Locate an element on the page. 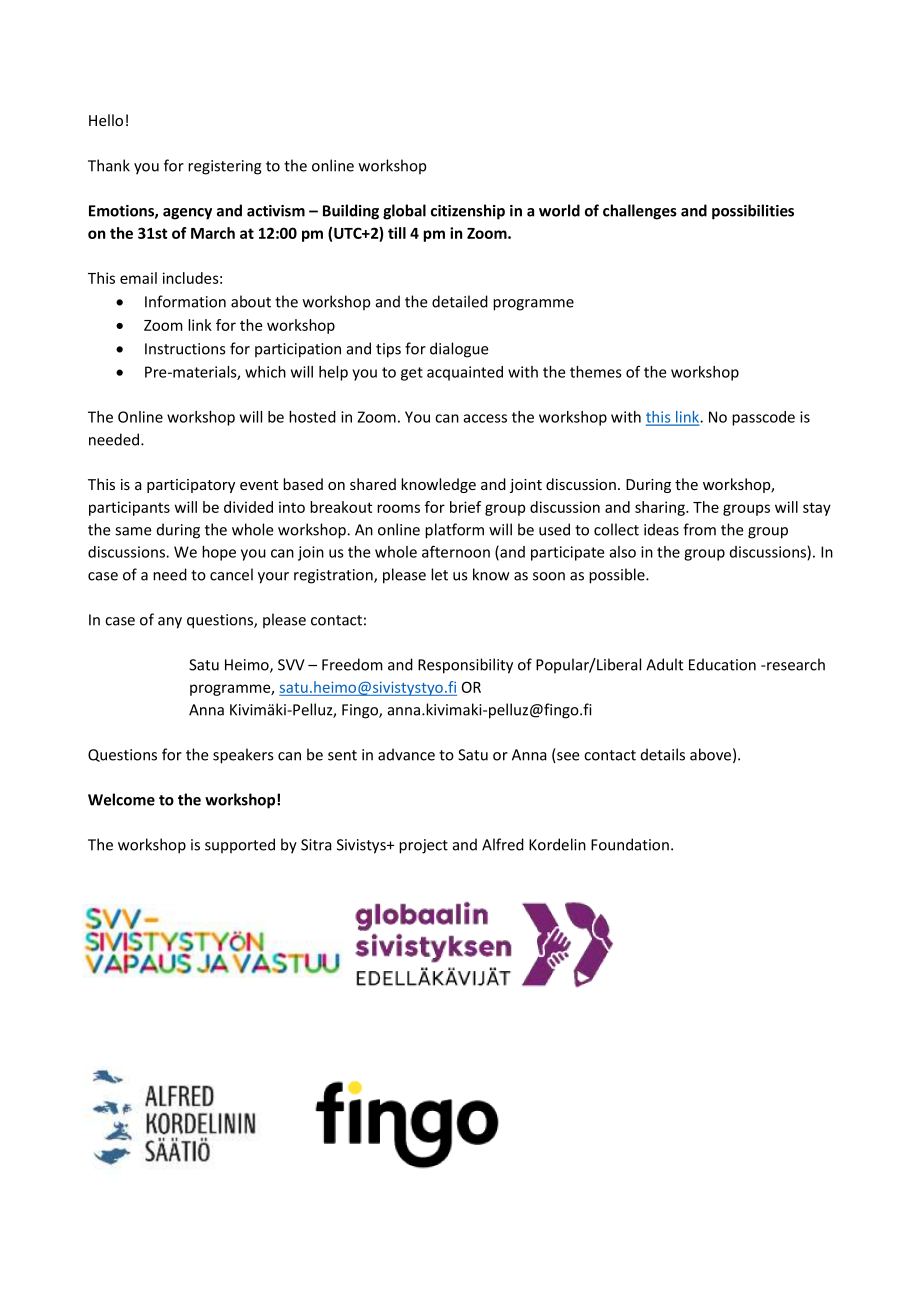 The image size is (924, 1308). citizenship is located at coordinates (468, 212).
